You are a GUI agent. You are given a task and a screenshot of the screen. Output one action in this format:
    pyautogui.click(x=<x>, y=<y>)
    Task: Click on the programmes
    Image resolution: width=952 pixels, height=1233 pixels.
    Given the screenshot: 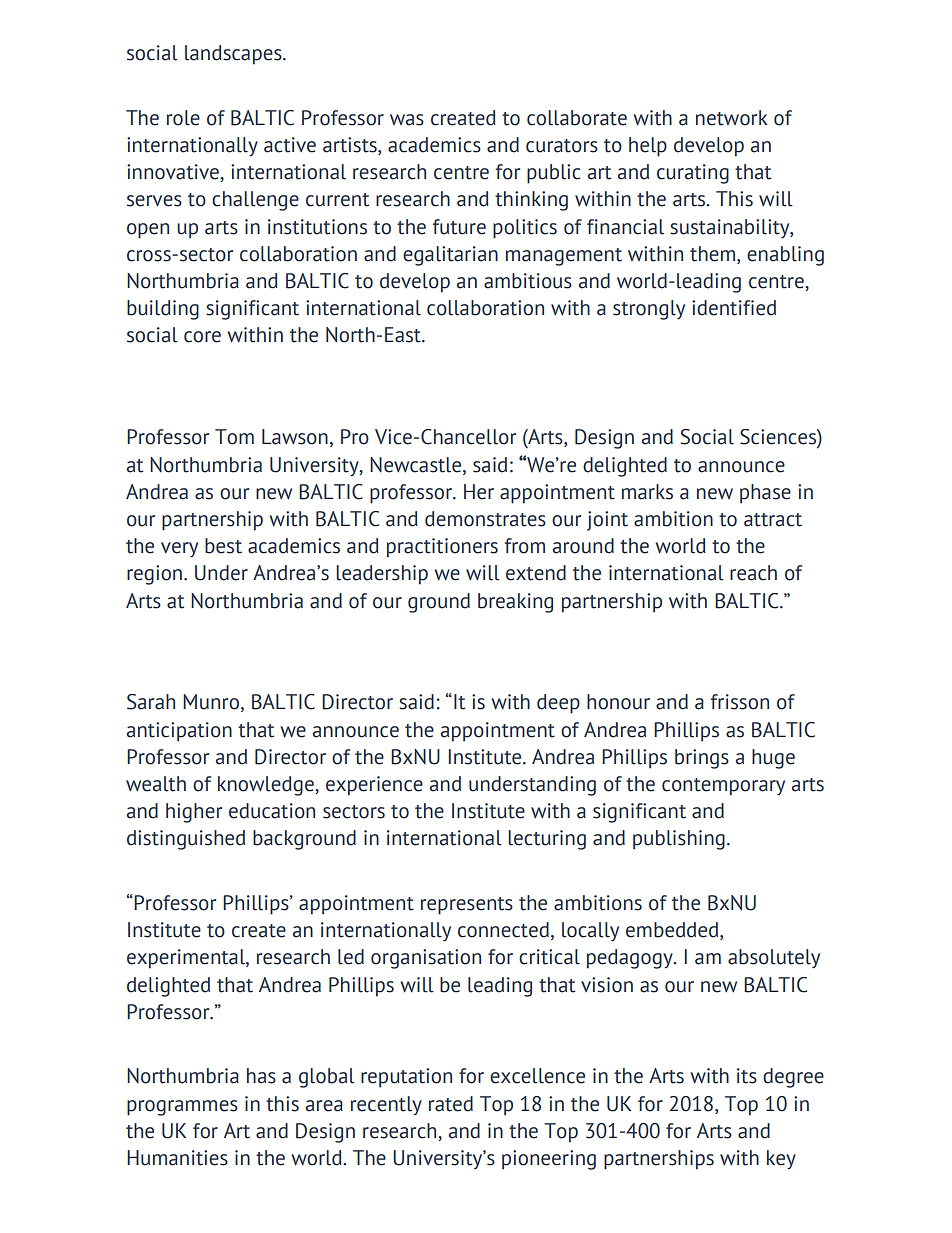 What is the action you would take?
    pyautogui.click(x=182, y=1108)
